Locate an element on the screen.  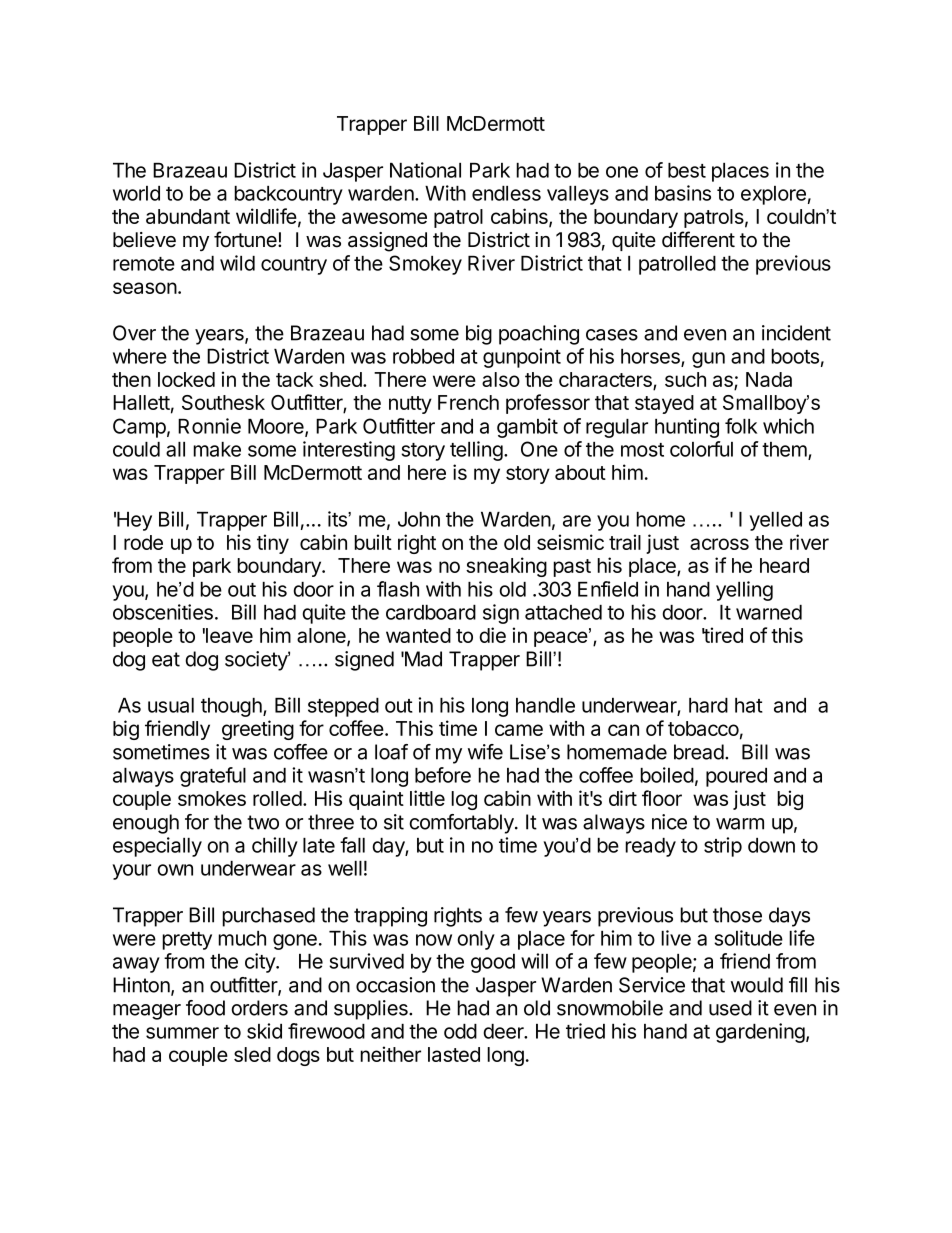
odd is located at coordinates (460, 1031).
